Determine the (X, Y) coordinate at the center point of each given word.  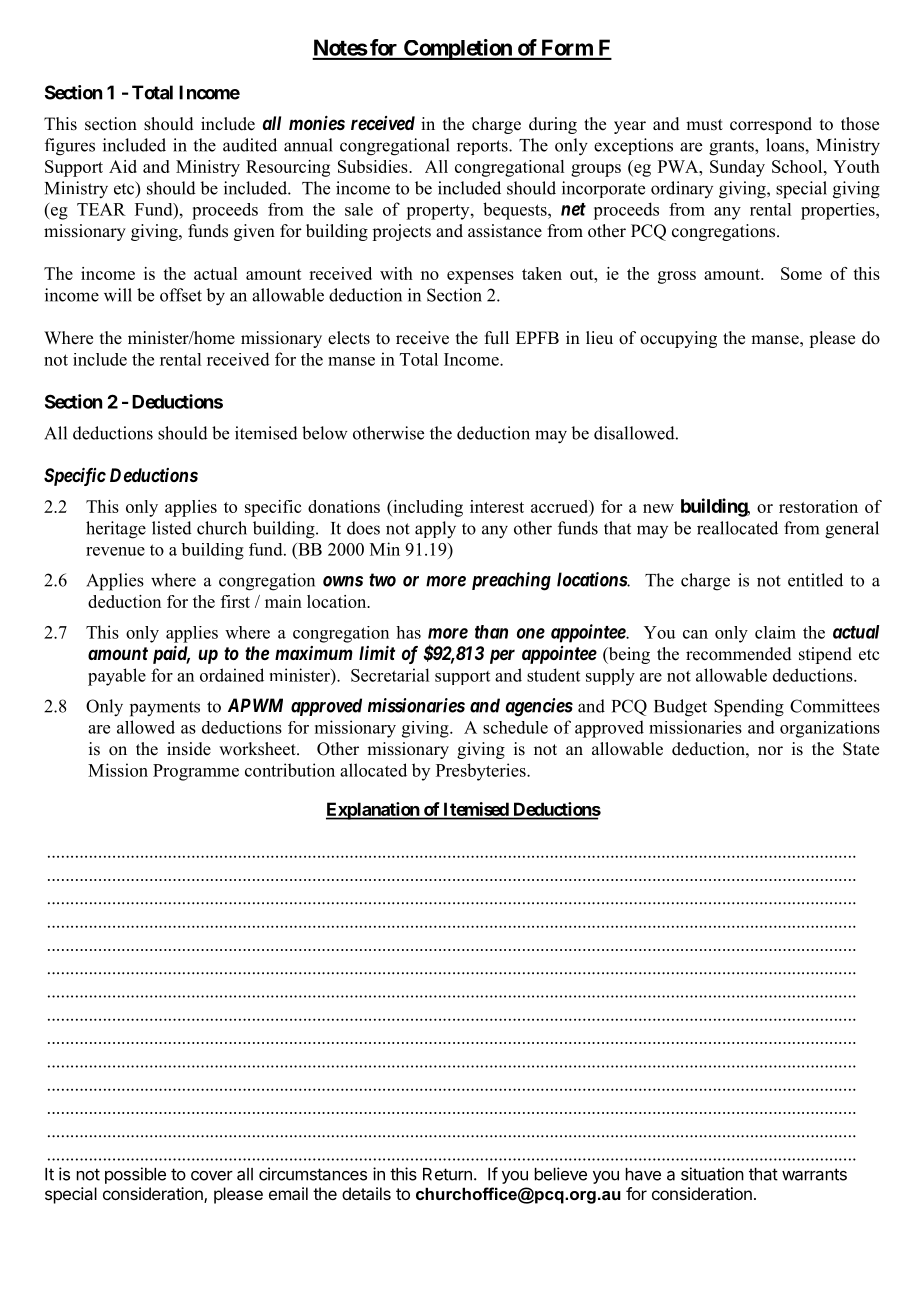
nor (770, 751)
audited (250, 145)
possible (135, 1175)
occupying (678, 339)
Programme (196, 772)
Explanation (373, 811)
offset (181, 295)
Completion (458, 49)
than (491, 632)
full (497, 338)
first (235, 601)
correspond (771, 125)
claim (775, 632)
